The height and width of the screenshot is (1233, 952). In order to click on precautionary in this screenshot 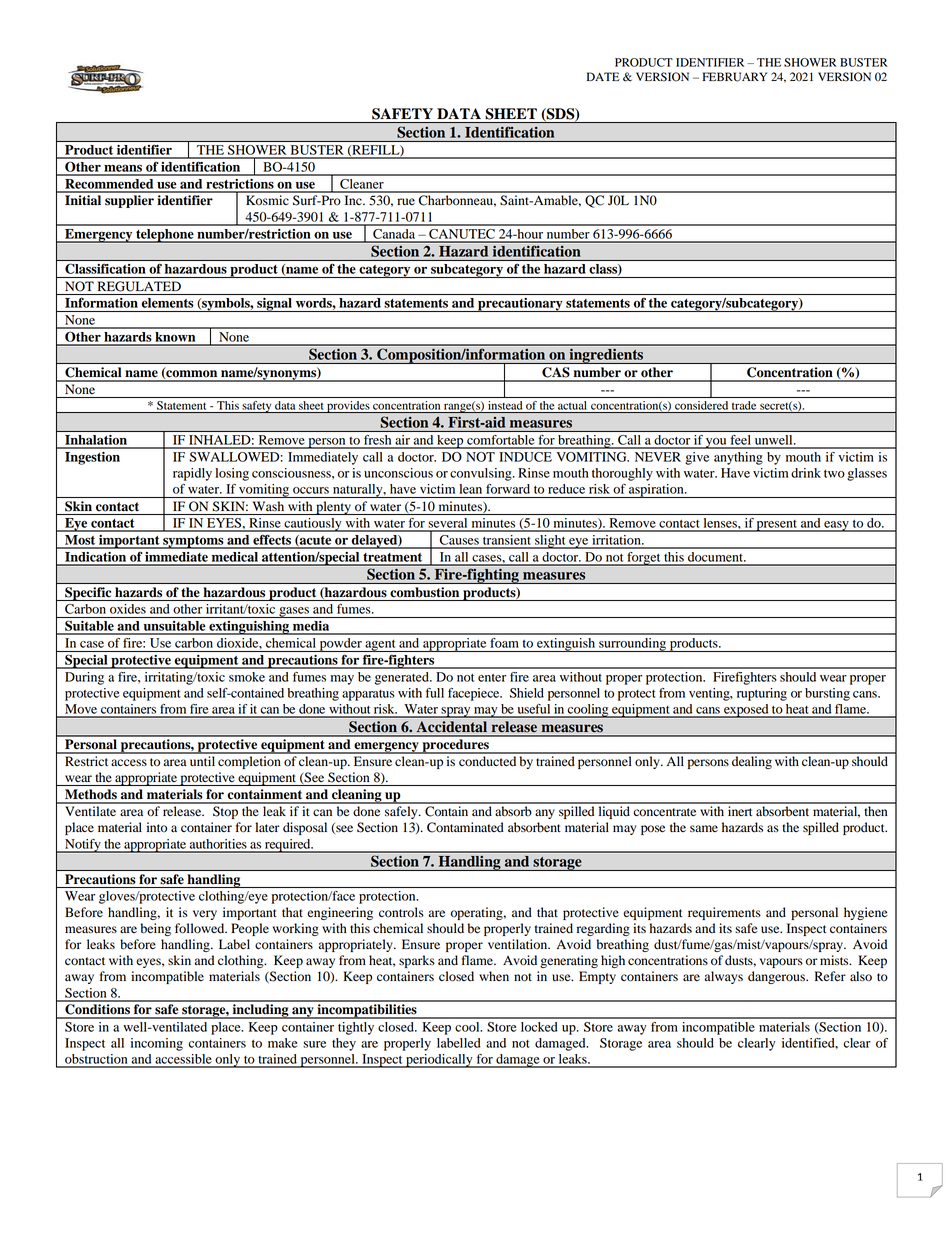, I will do `click(520, 305)`.
